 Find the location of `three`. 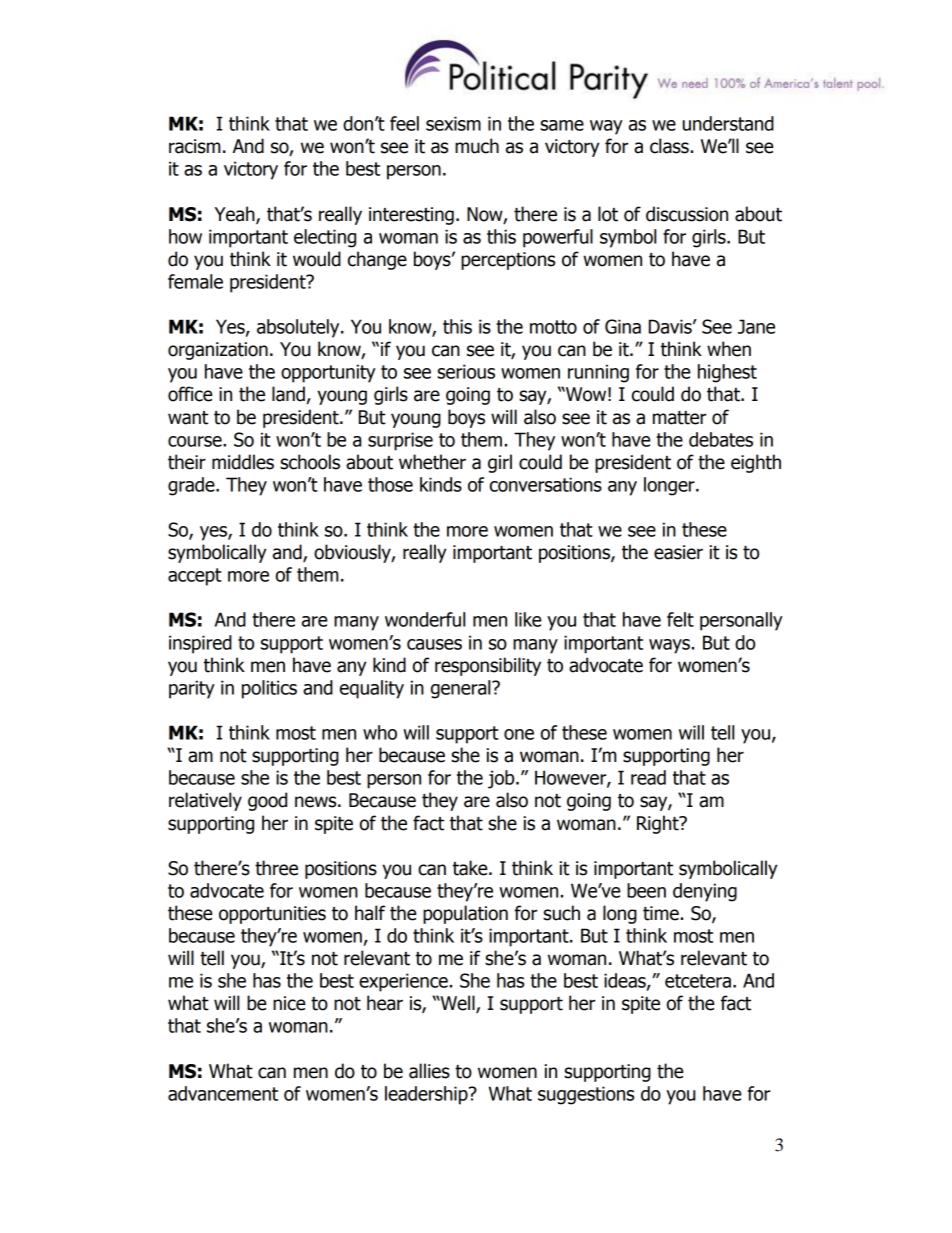

three is located at coordinates (276, 868).
